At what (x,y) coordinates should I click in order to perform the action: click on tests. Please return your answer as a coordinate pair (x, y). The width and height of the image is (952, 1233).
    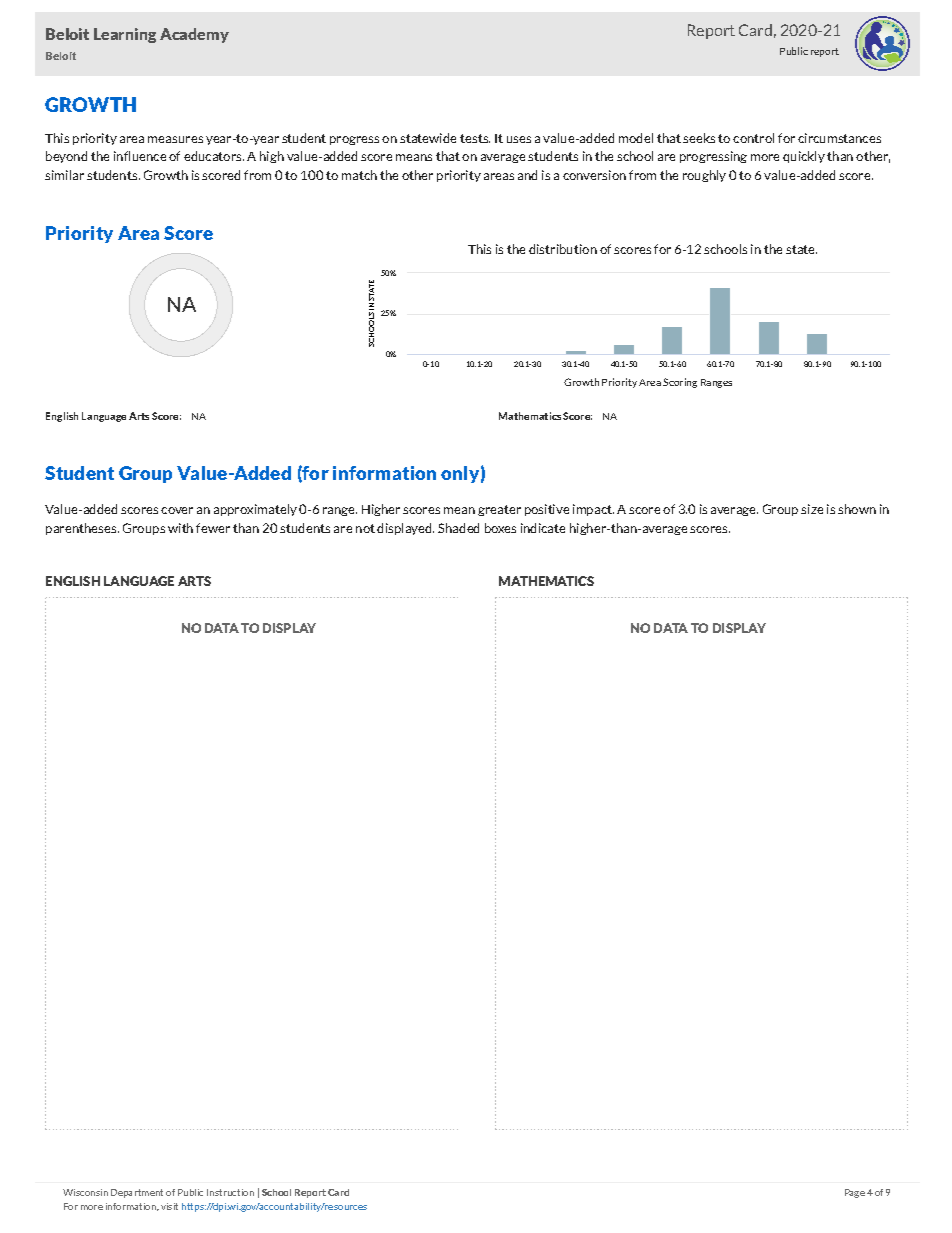
    Looking at the image, I should click on (475, 138).
